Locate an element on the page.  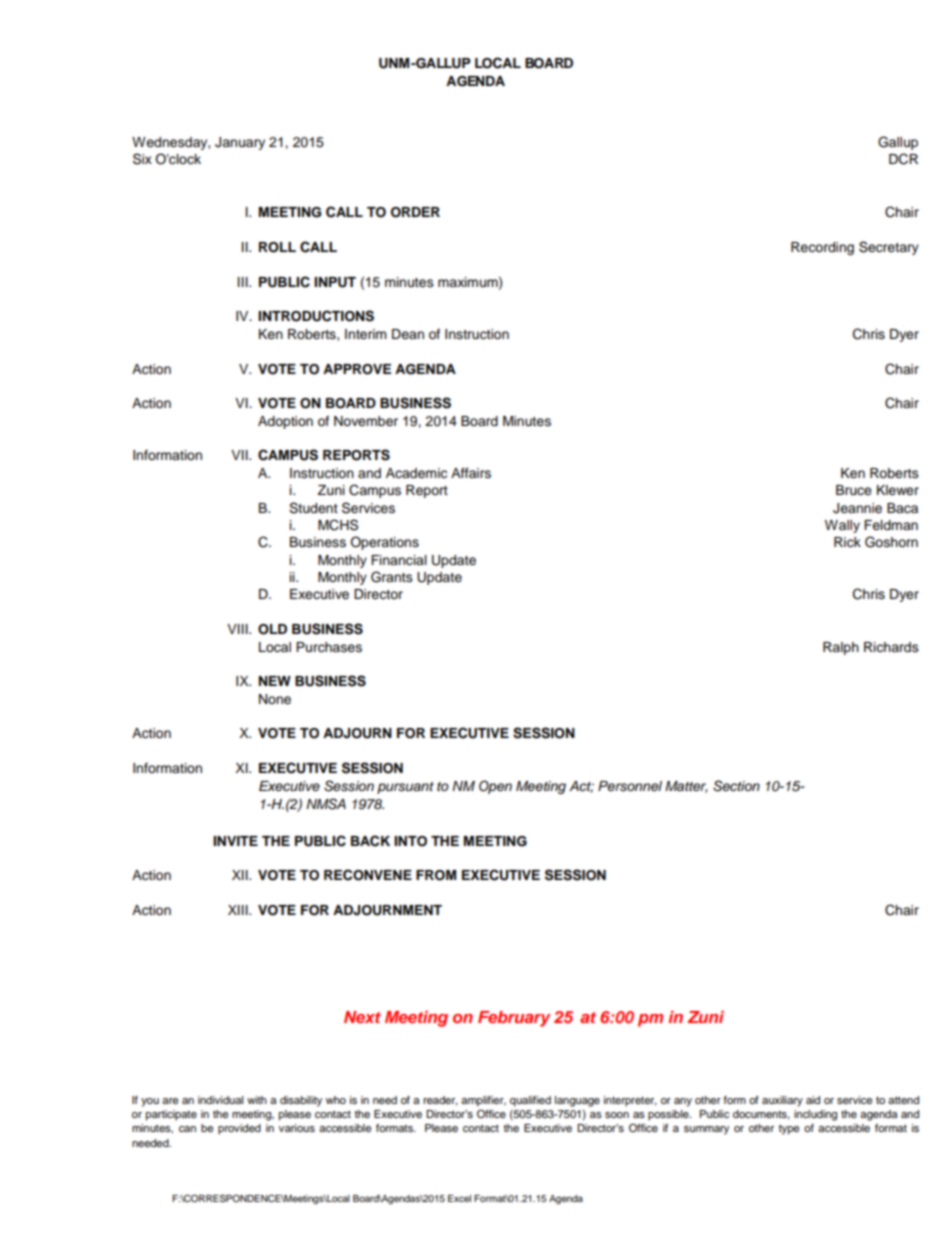
ORDER is located at coordinates (415, 212).
